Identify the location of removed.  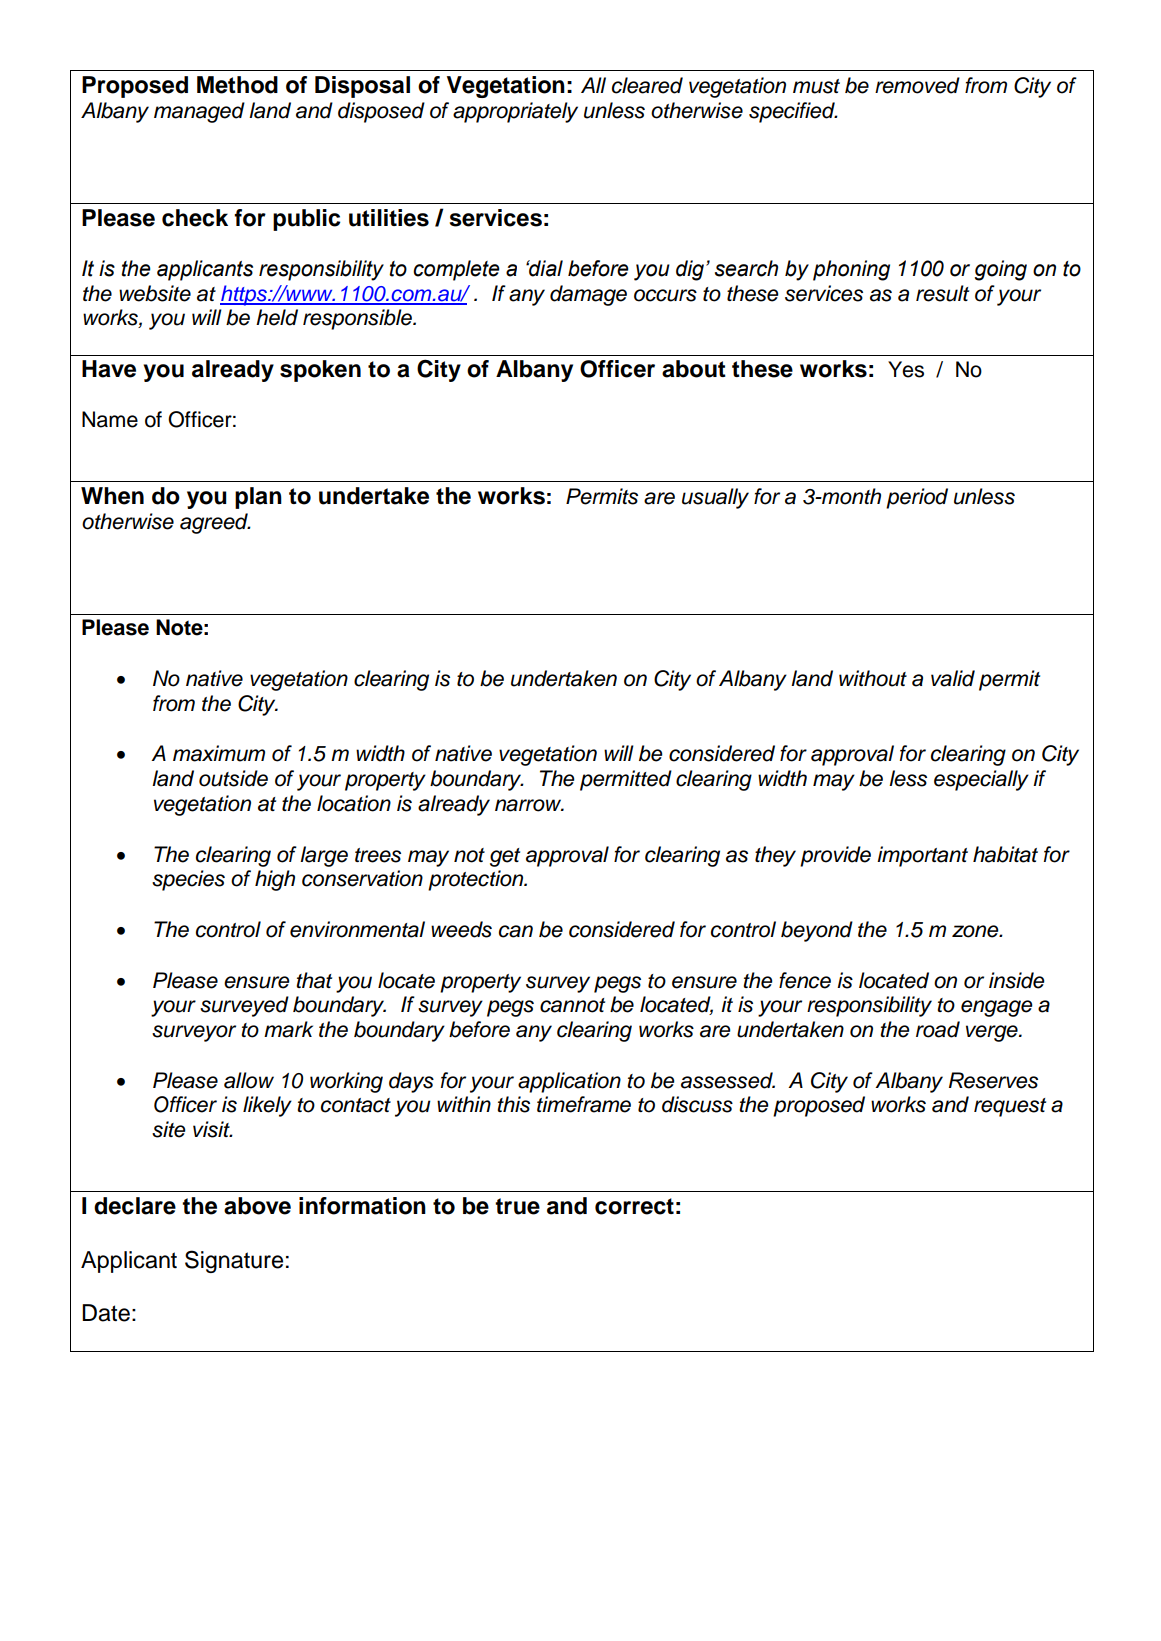
(917, 85).
